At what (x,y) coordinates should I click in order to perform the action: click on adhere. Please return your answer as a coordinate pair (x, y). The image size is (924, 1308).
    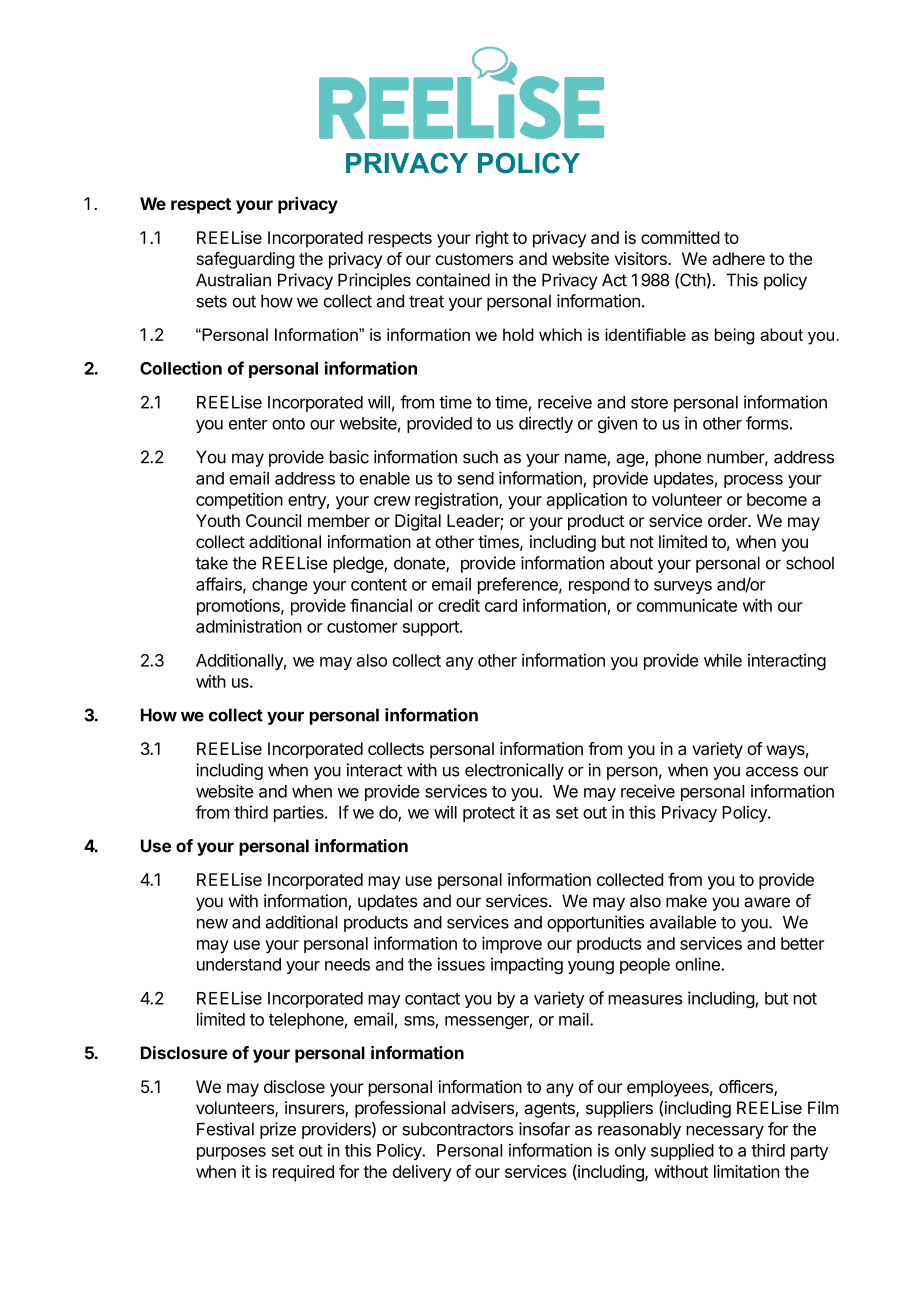
    Looking at the image, I should click on (738, 258).
